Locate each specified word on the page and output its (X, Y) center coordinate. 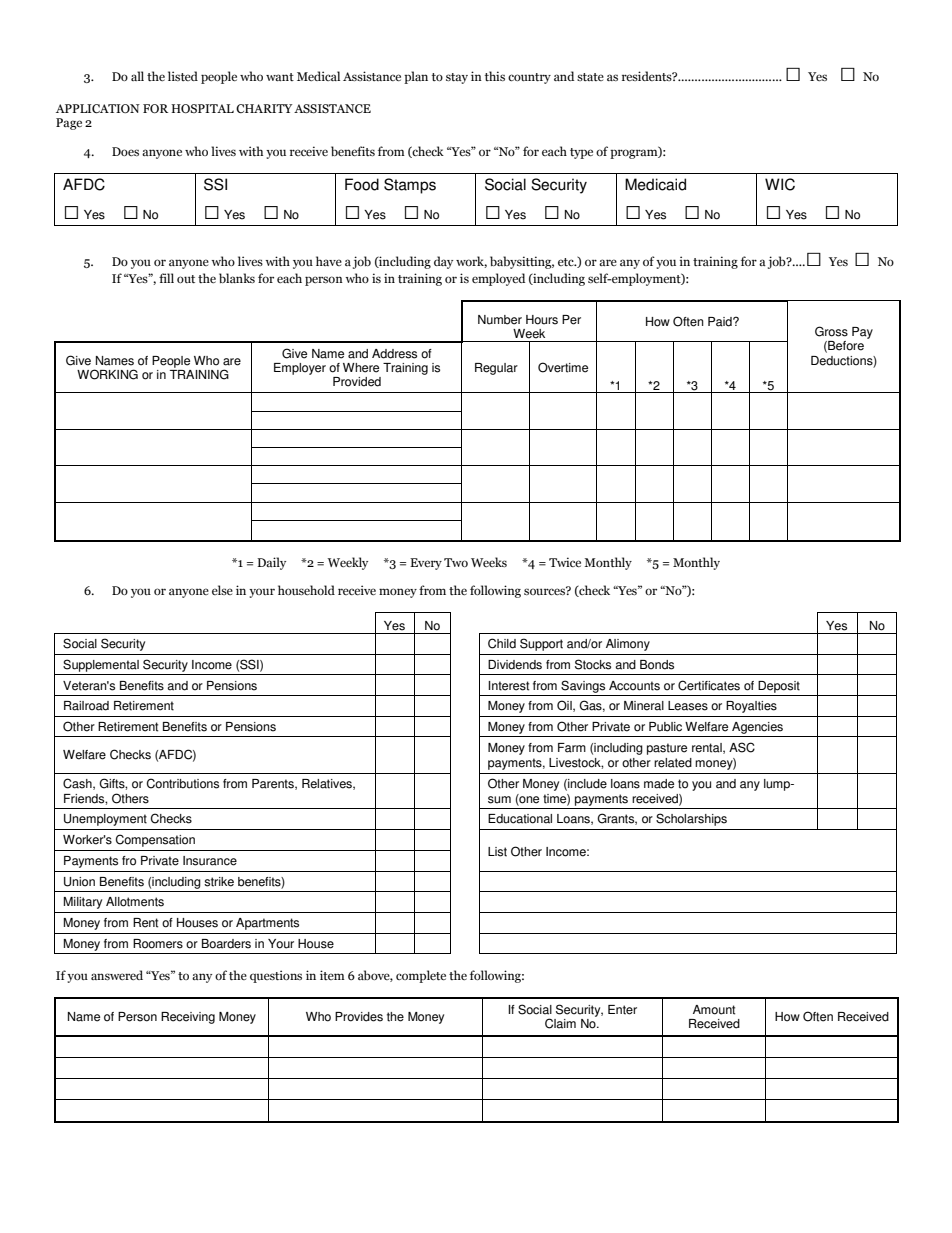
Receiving (188, 1018)
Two (456, 562)
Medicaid (655, 184)
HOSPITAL (202, 109)
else (222, 590)
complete (421, 976)
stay (457, 78)
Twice (565, 562)
